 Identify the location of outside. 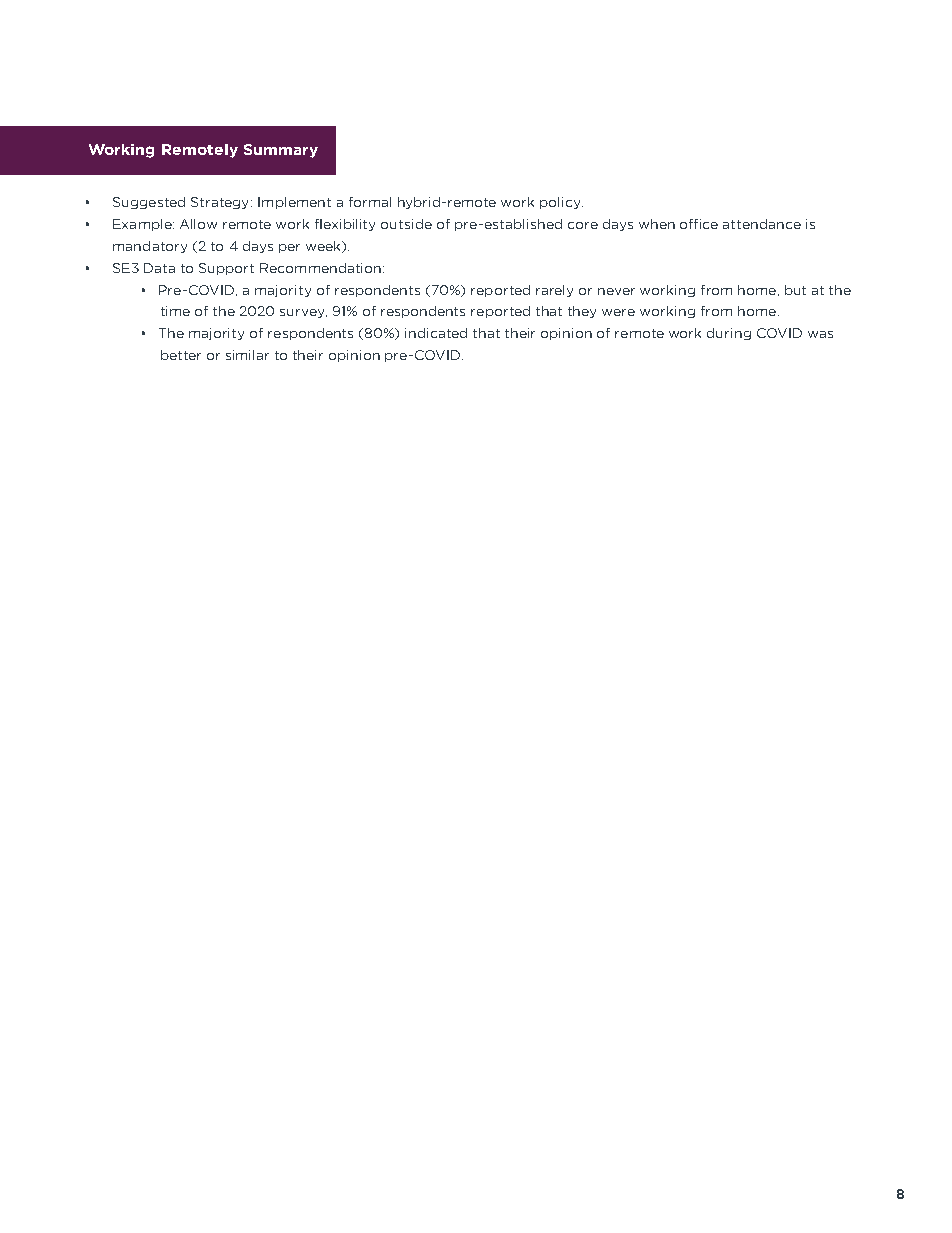
(406, 224).
